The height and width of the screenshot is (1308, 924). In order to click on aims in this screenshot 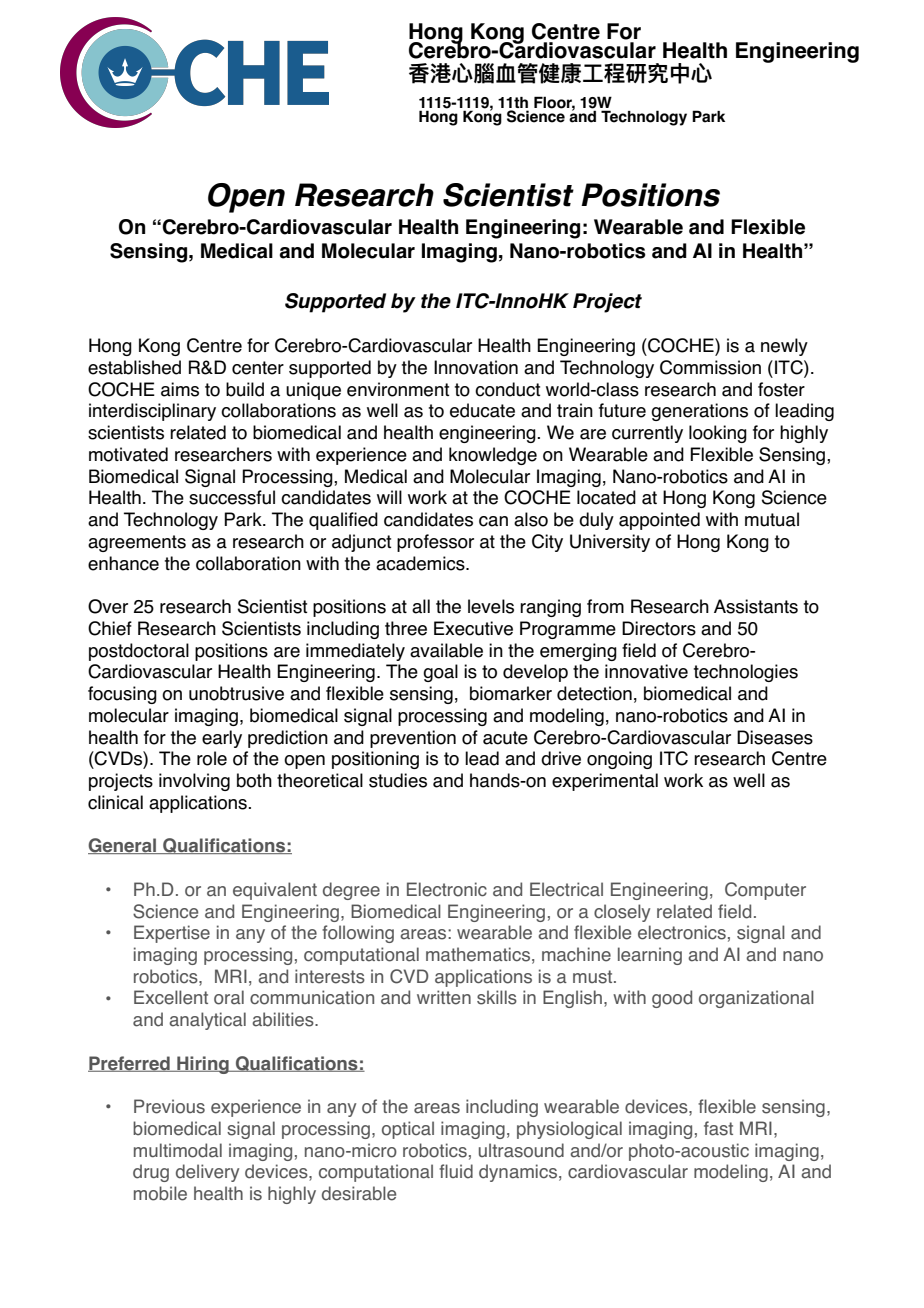, I will do `click(180, 389)`.
